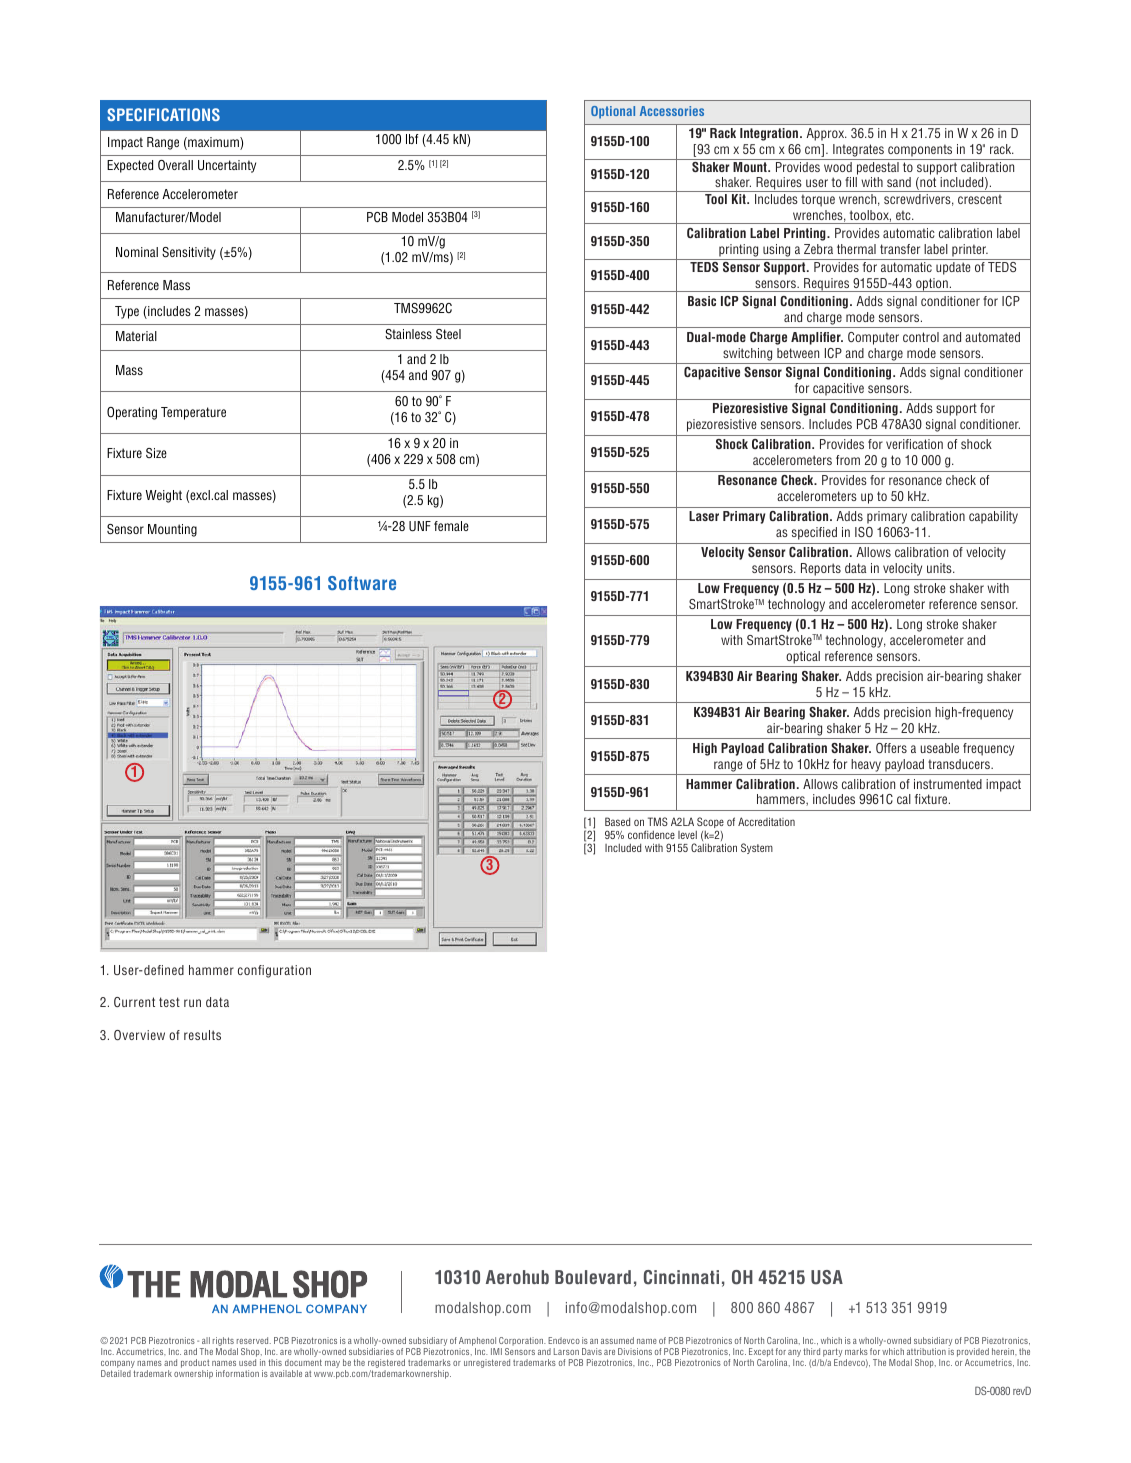 This page has height=1463, width=1131. Describe the element at coordinates (451, 526) in the page. I see `female` at that location.
